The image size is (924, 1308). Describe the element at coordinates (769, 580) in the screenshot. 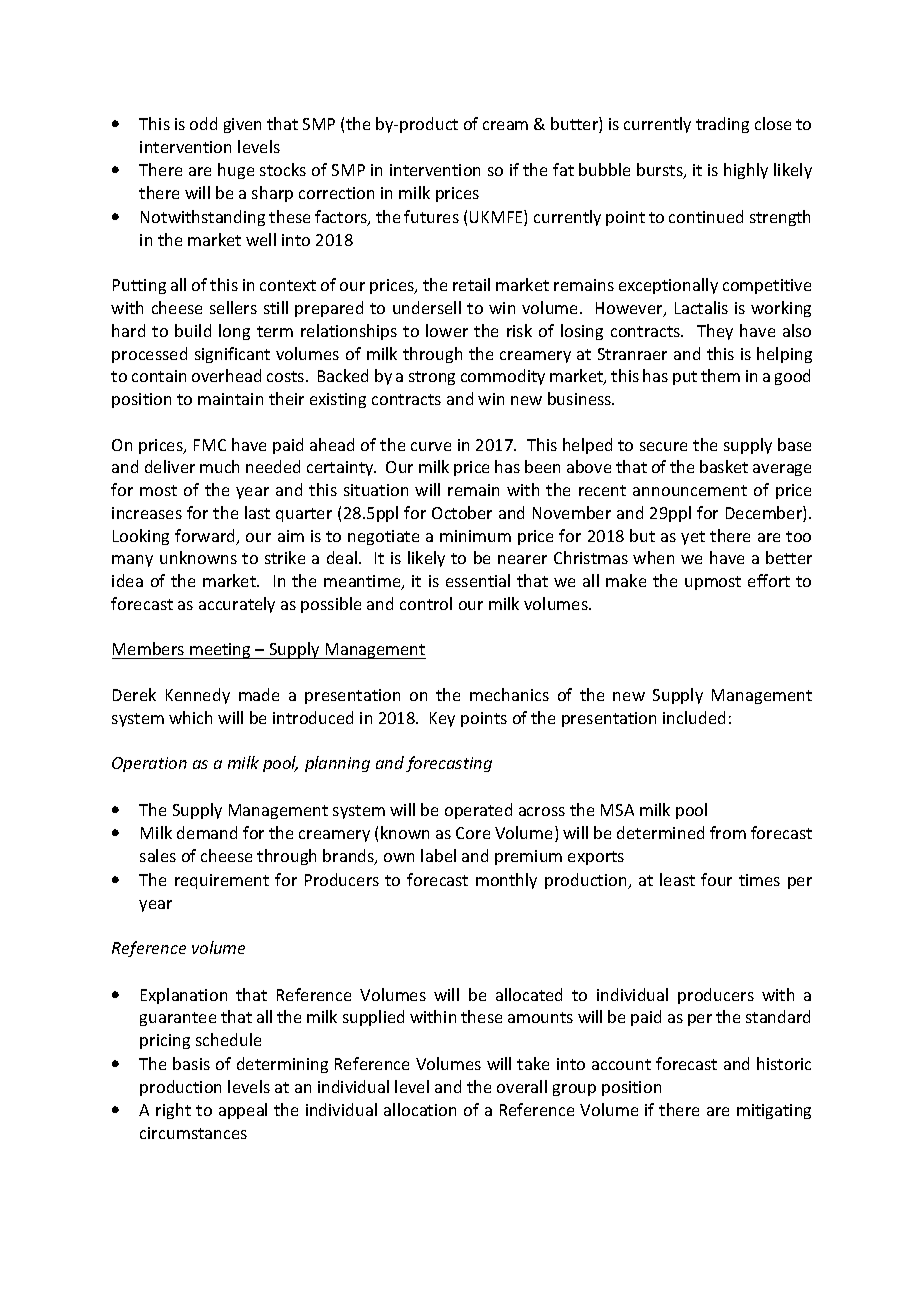

I see `effort` at that location.
